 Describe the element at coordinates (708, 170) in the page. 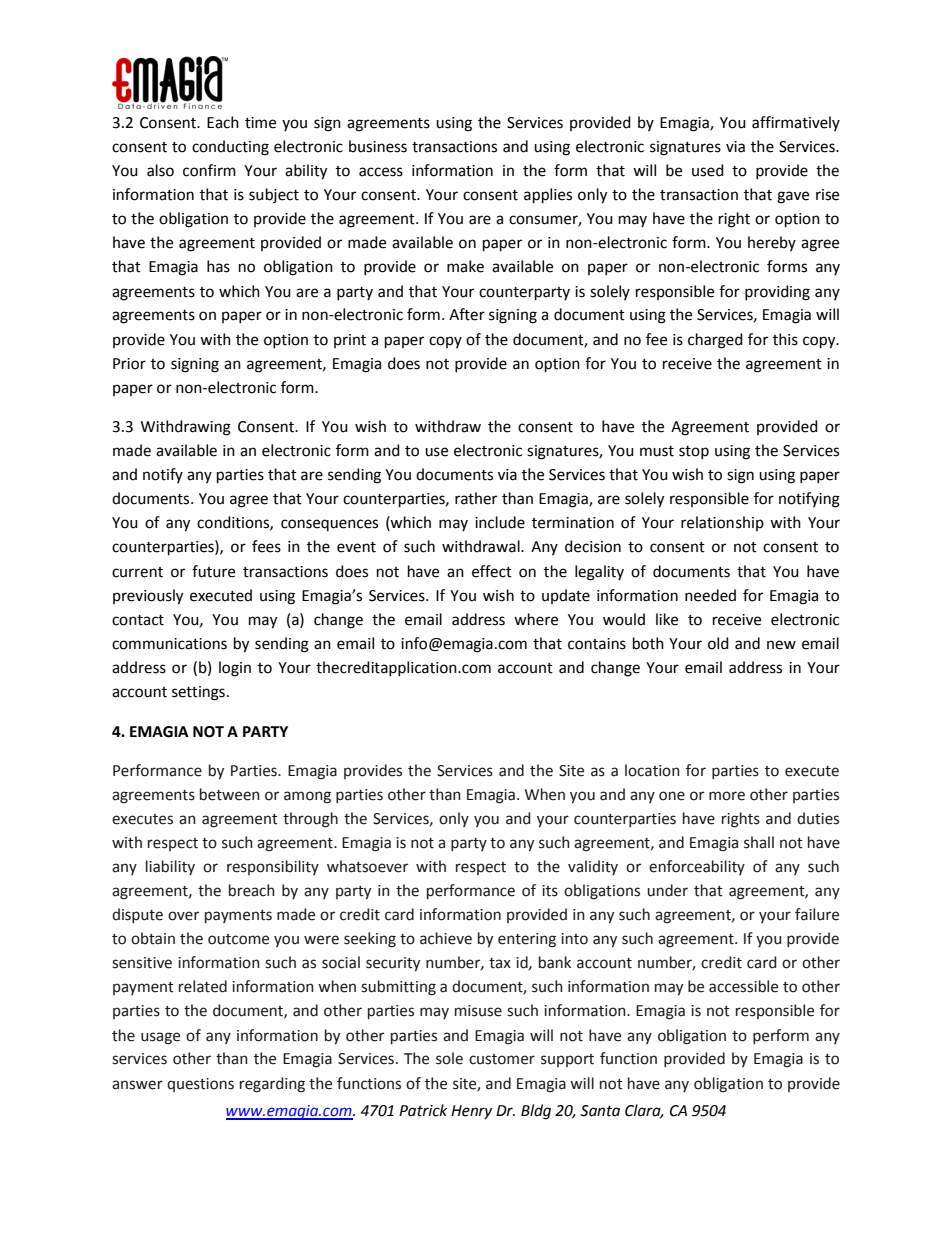

I see `used` at that location.
